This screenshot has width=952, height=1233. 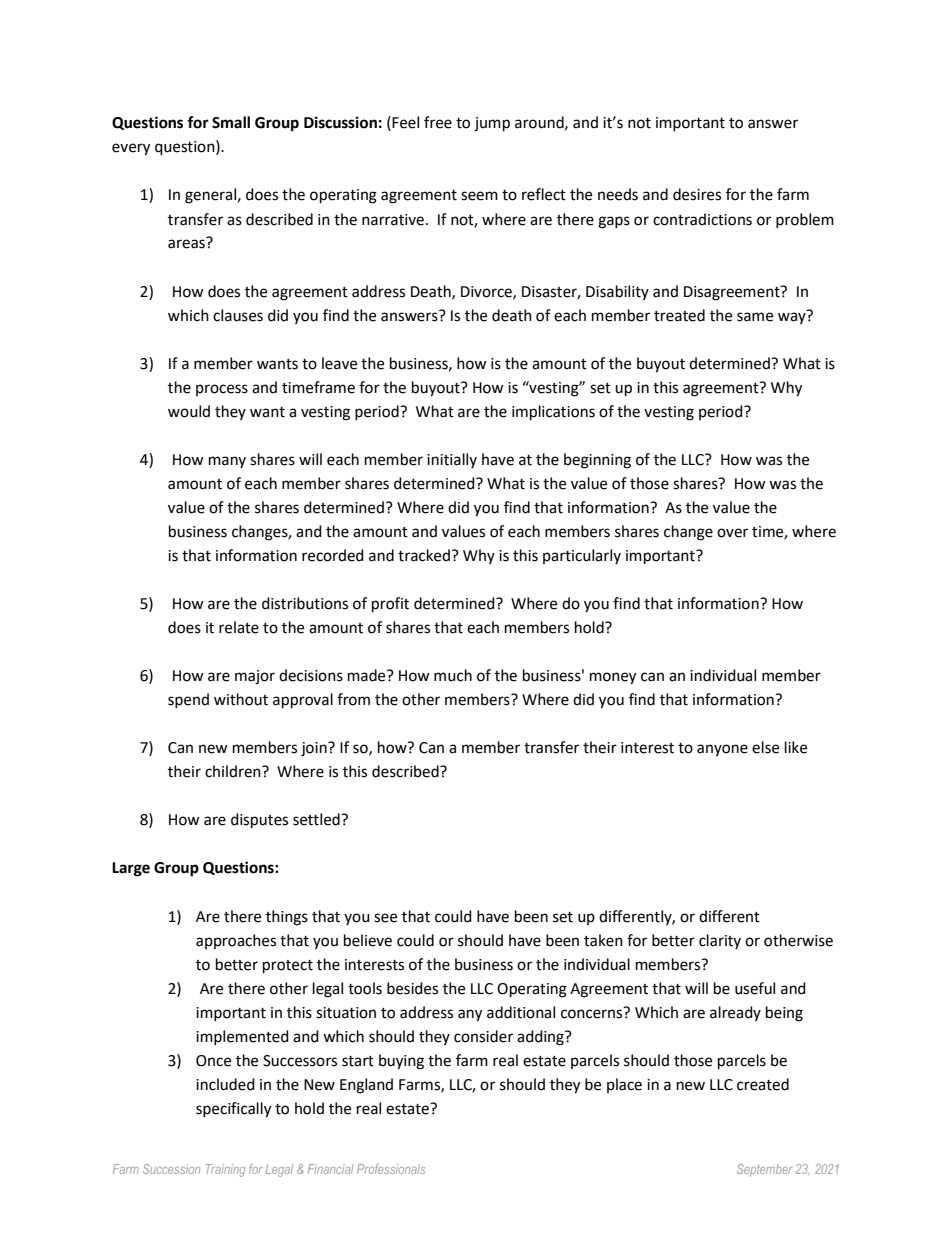 What do you see at coordinates (697, 194) in the screenshot?
I see `desires` at bounding box center [697, 194].
